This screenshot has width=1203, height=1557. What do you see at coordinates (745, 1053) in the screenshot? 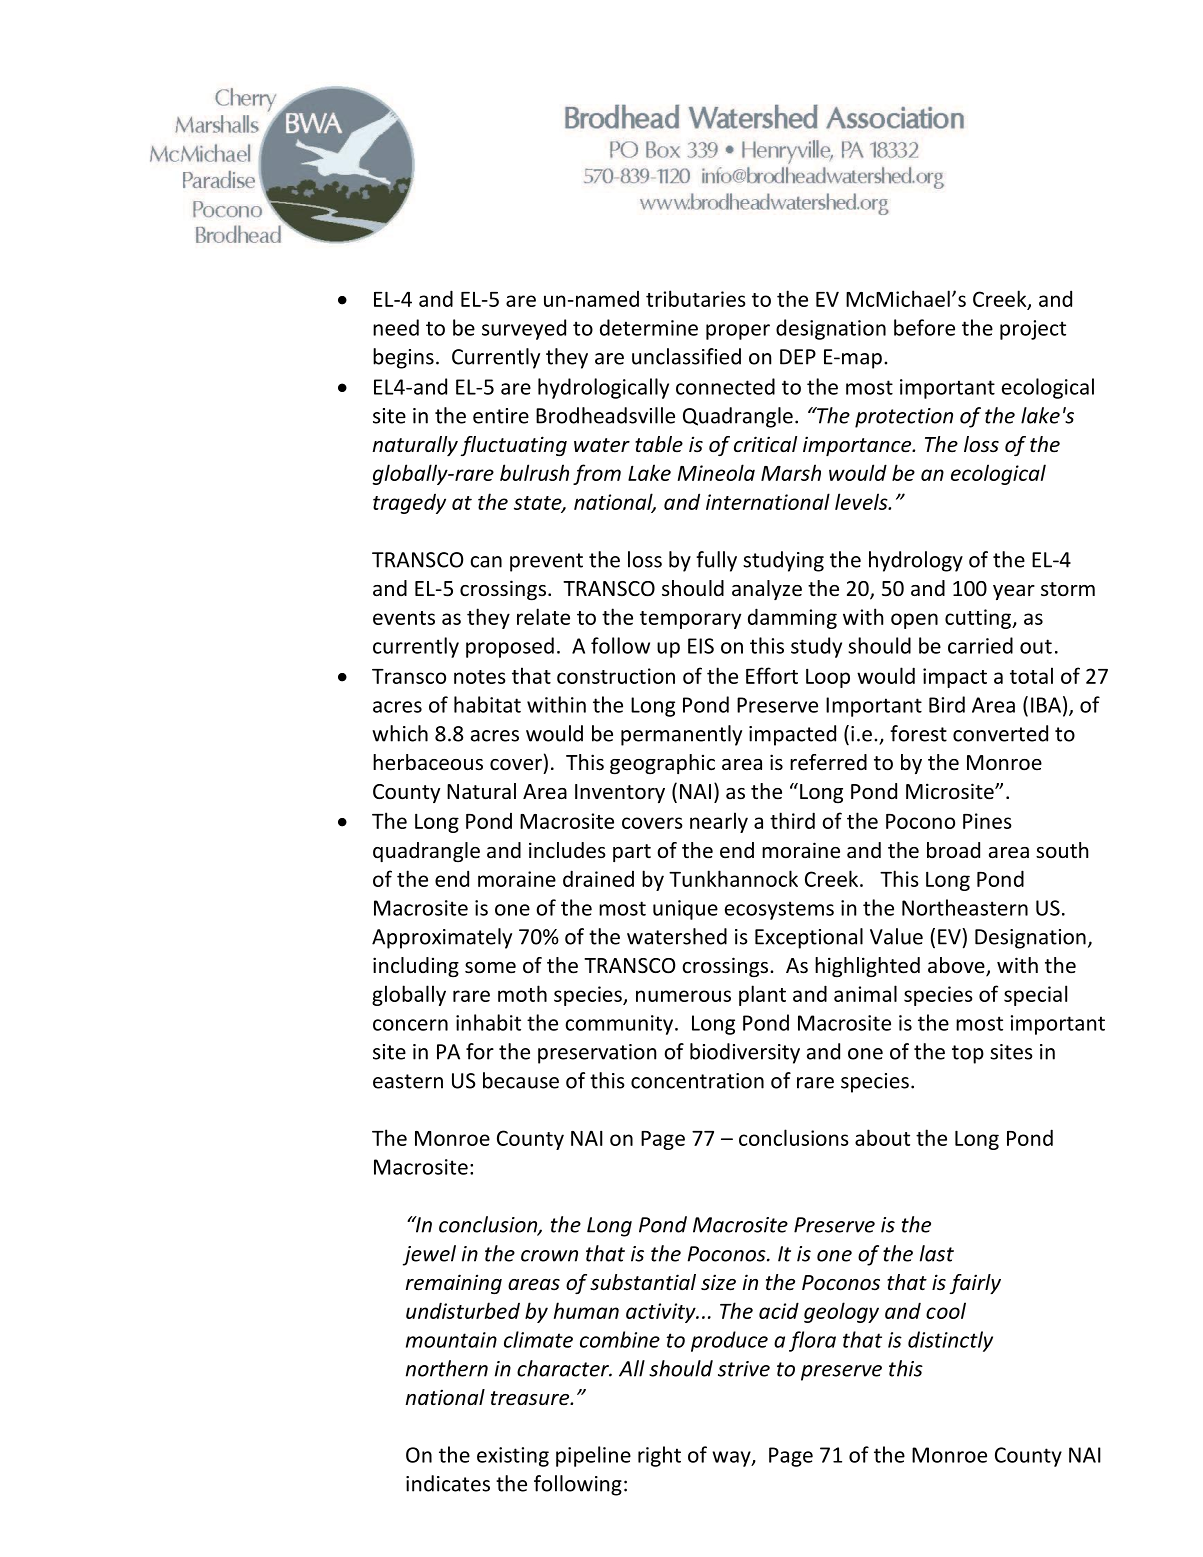
I see `biodiversity` at bounding box center [745, 1053].
